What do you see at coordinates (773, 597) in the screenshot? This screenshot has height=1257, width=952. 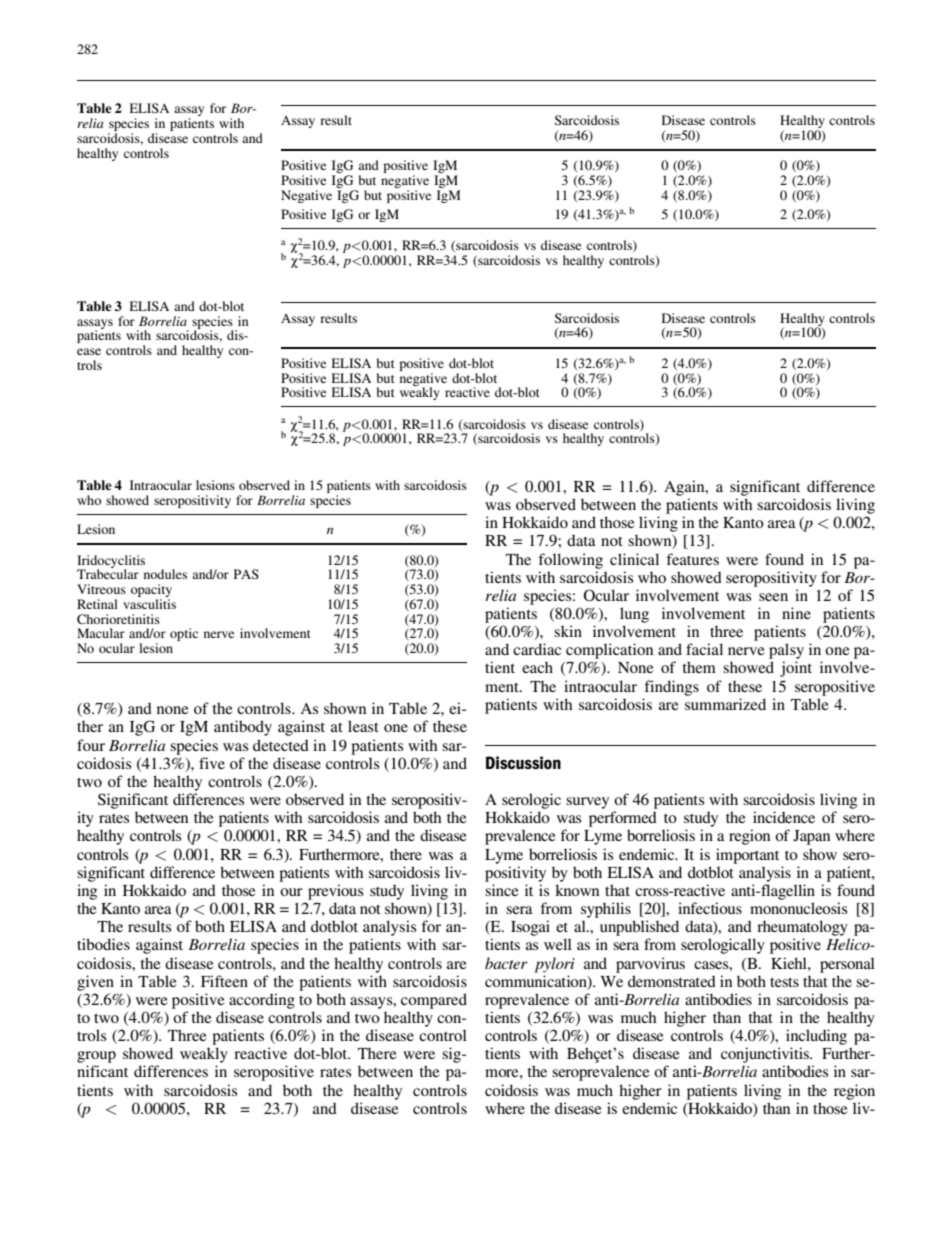 I see `seen` at bounding box center [773, 597].
